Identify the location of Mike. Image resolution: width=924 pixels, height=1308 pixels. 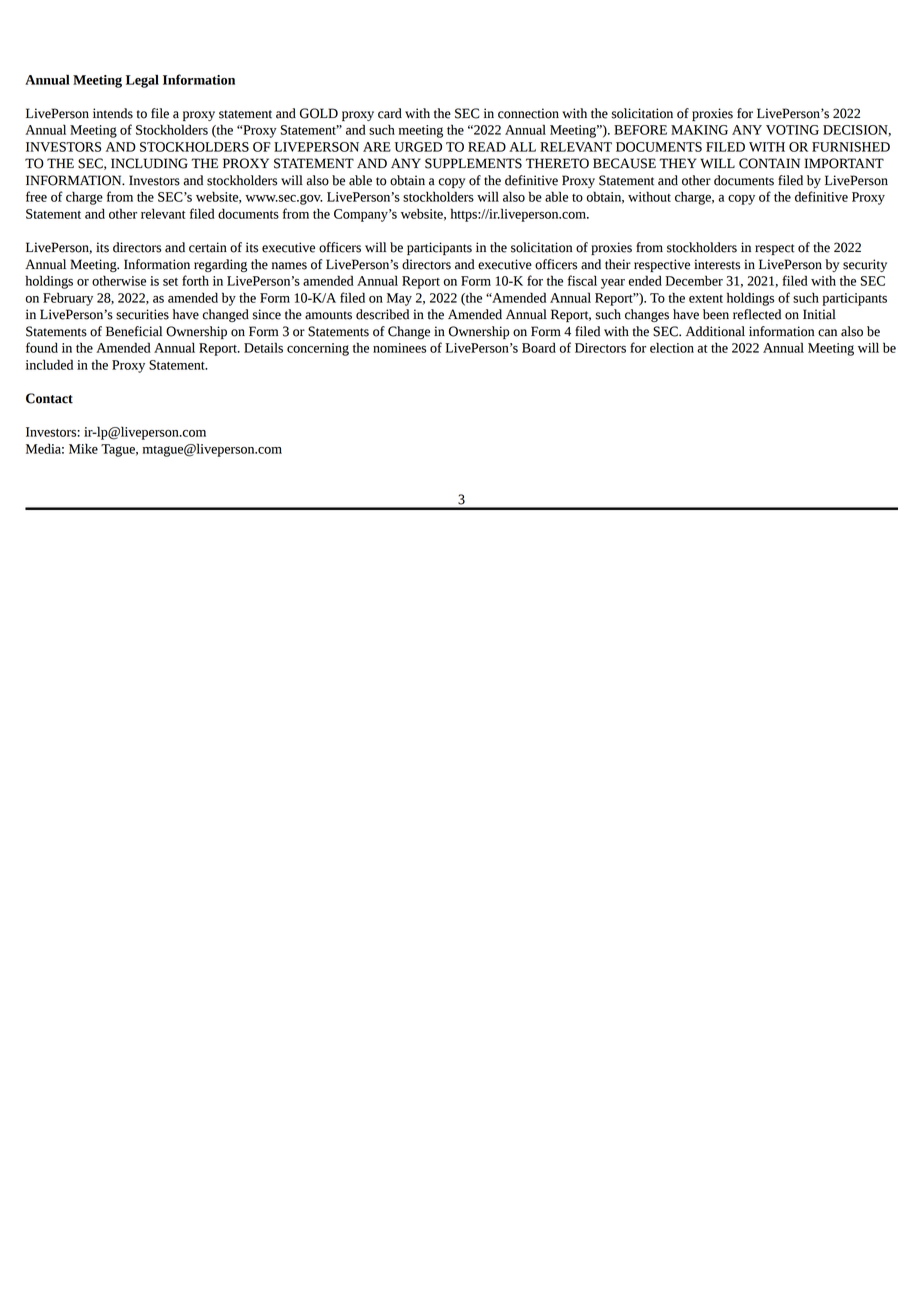
(83, 449).
